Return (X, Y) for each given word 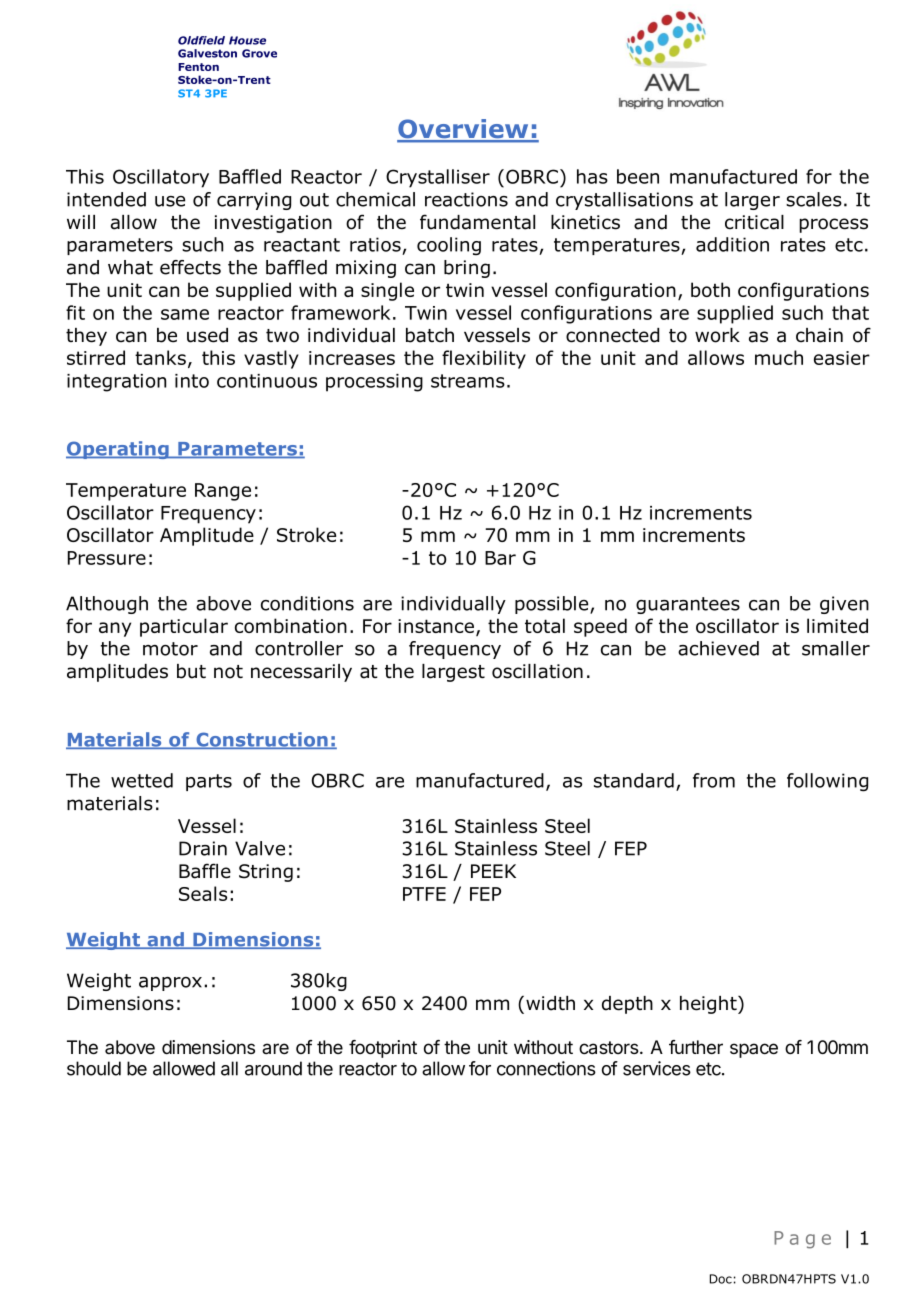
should (94, 1068)
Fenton (198, 67)
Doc (721, 1279)
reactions (466, 199)
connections (546, 1068)
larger (752, 201)
